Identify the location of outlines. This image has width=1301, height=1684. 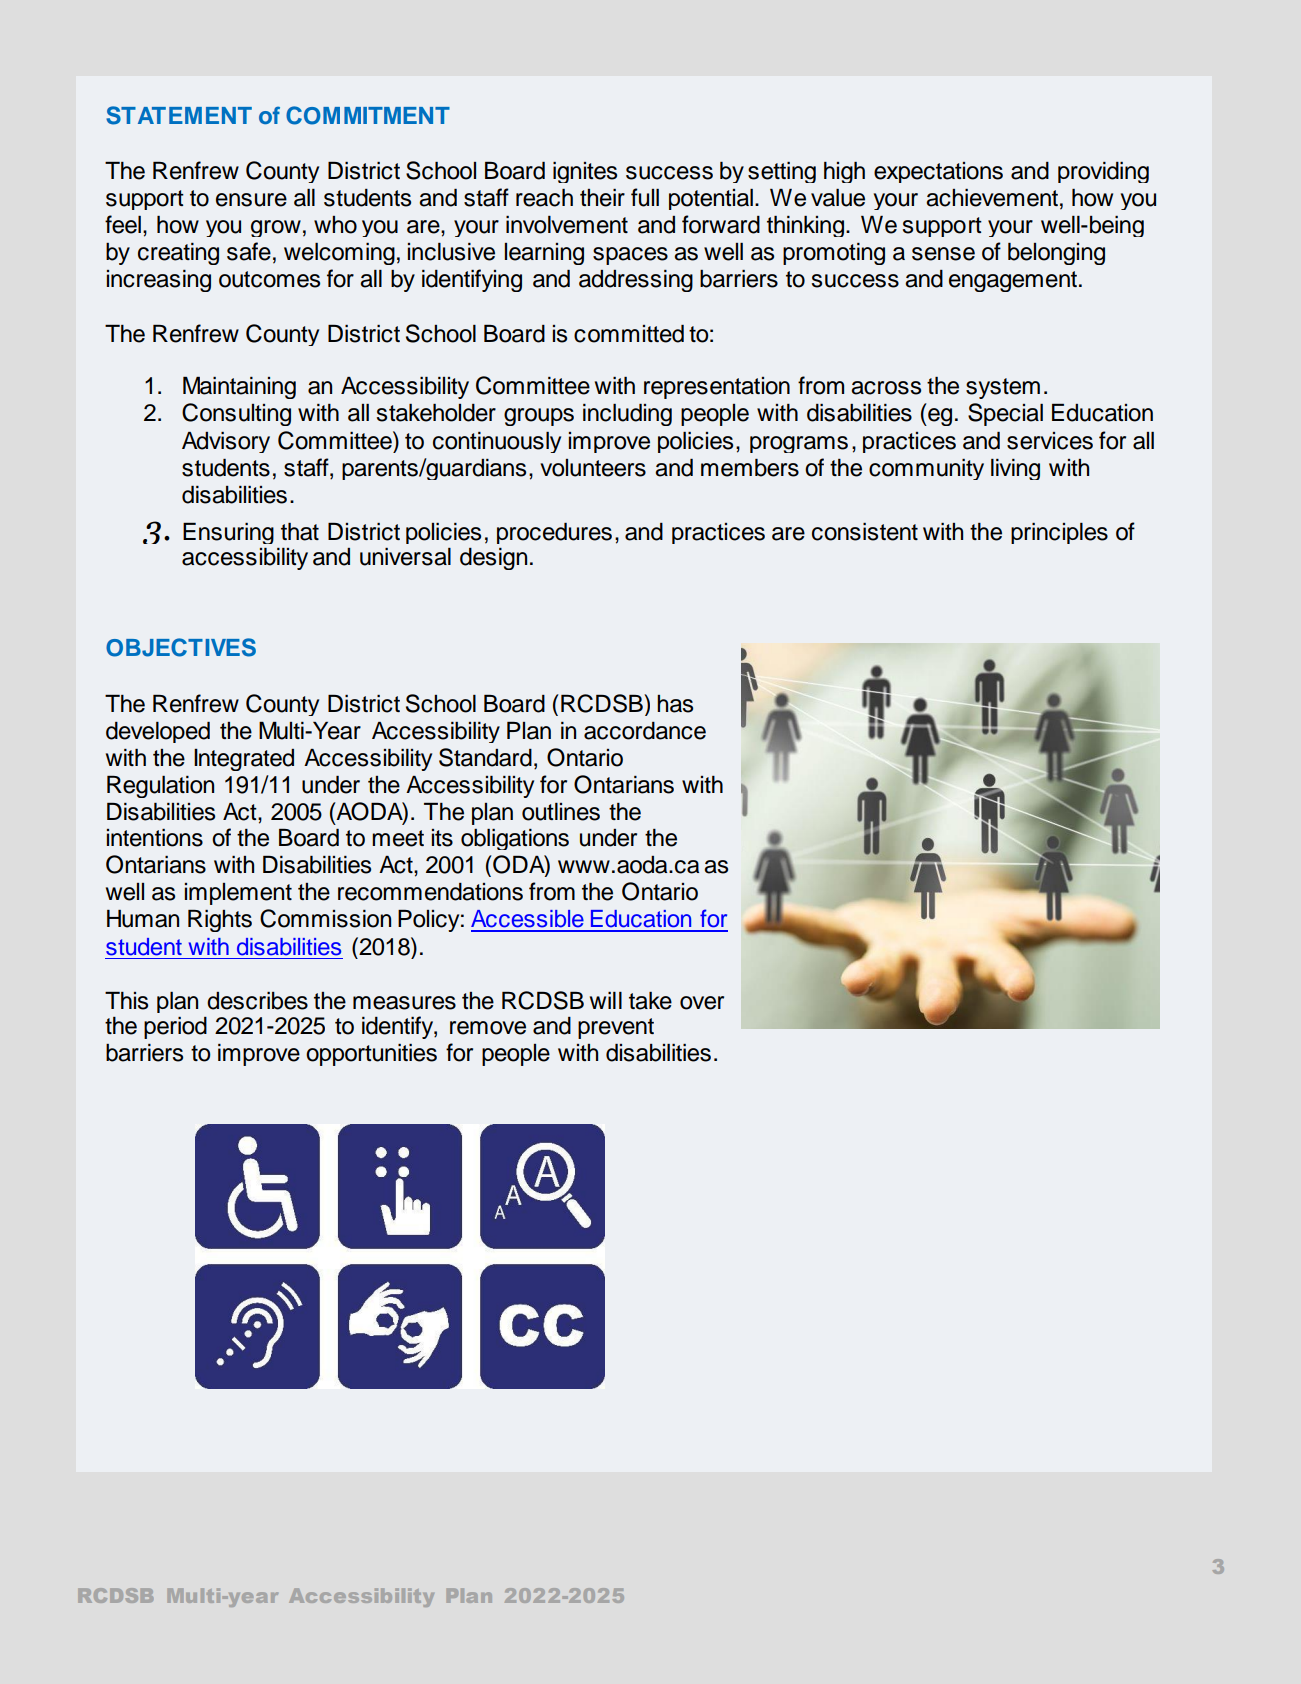
(561, 812).
